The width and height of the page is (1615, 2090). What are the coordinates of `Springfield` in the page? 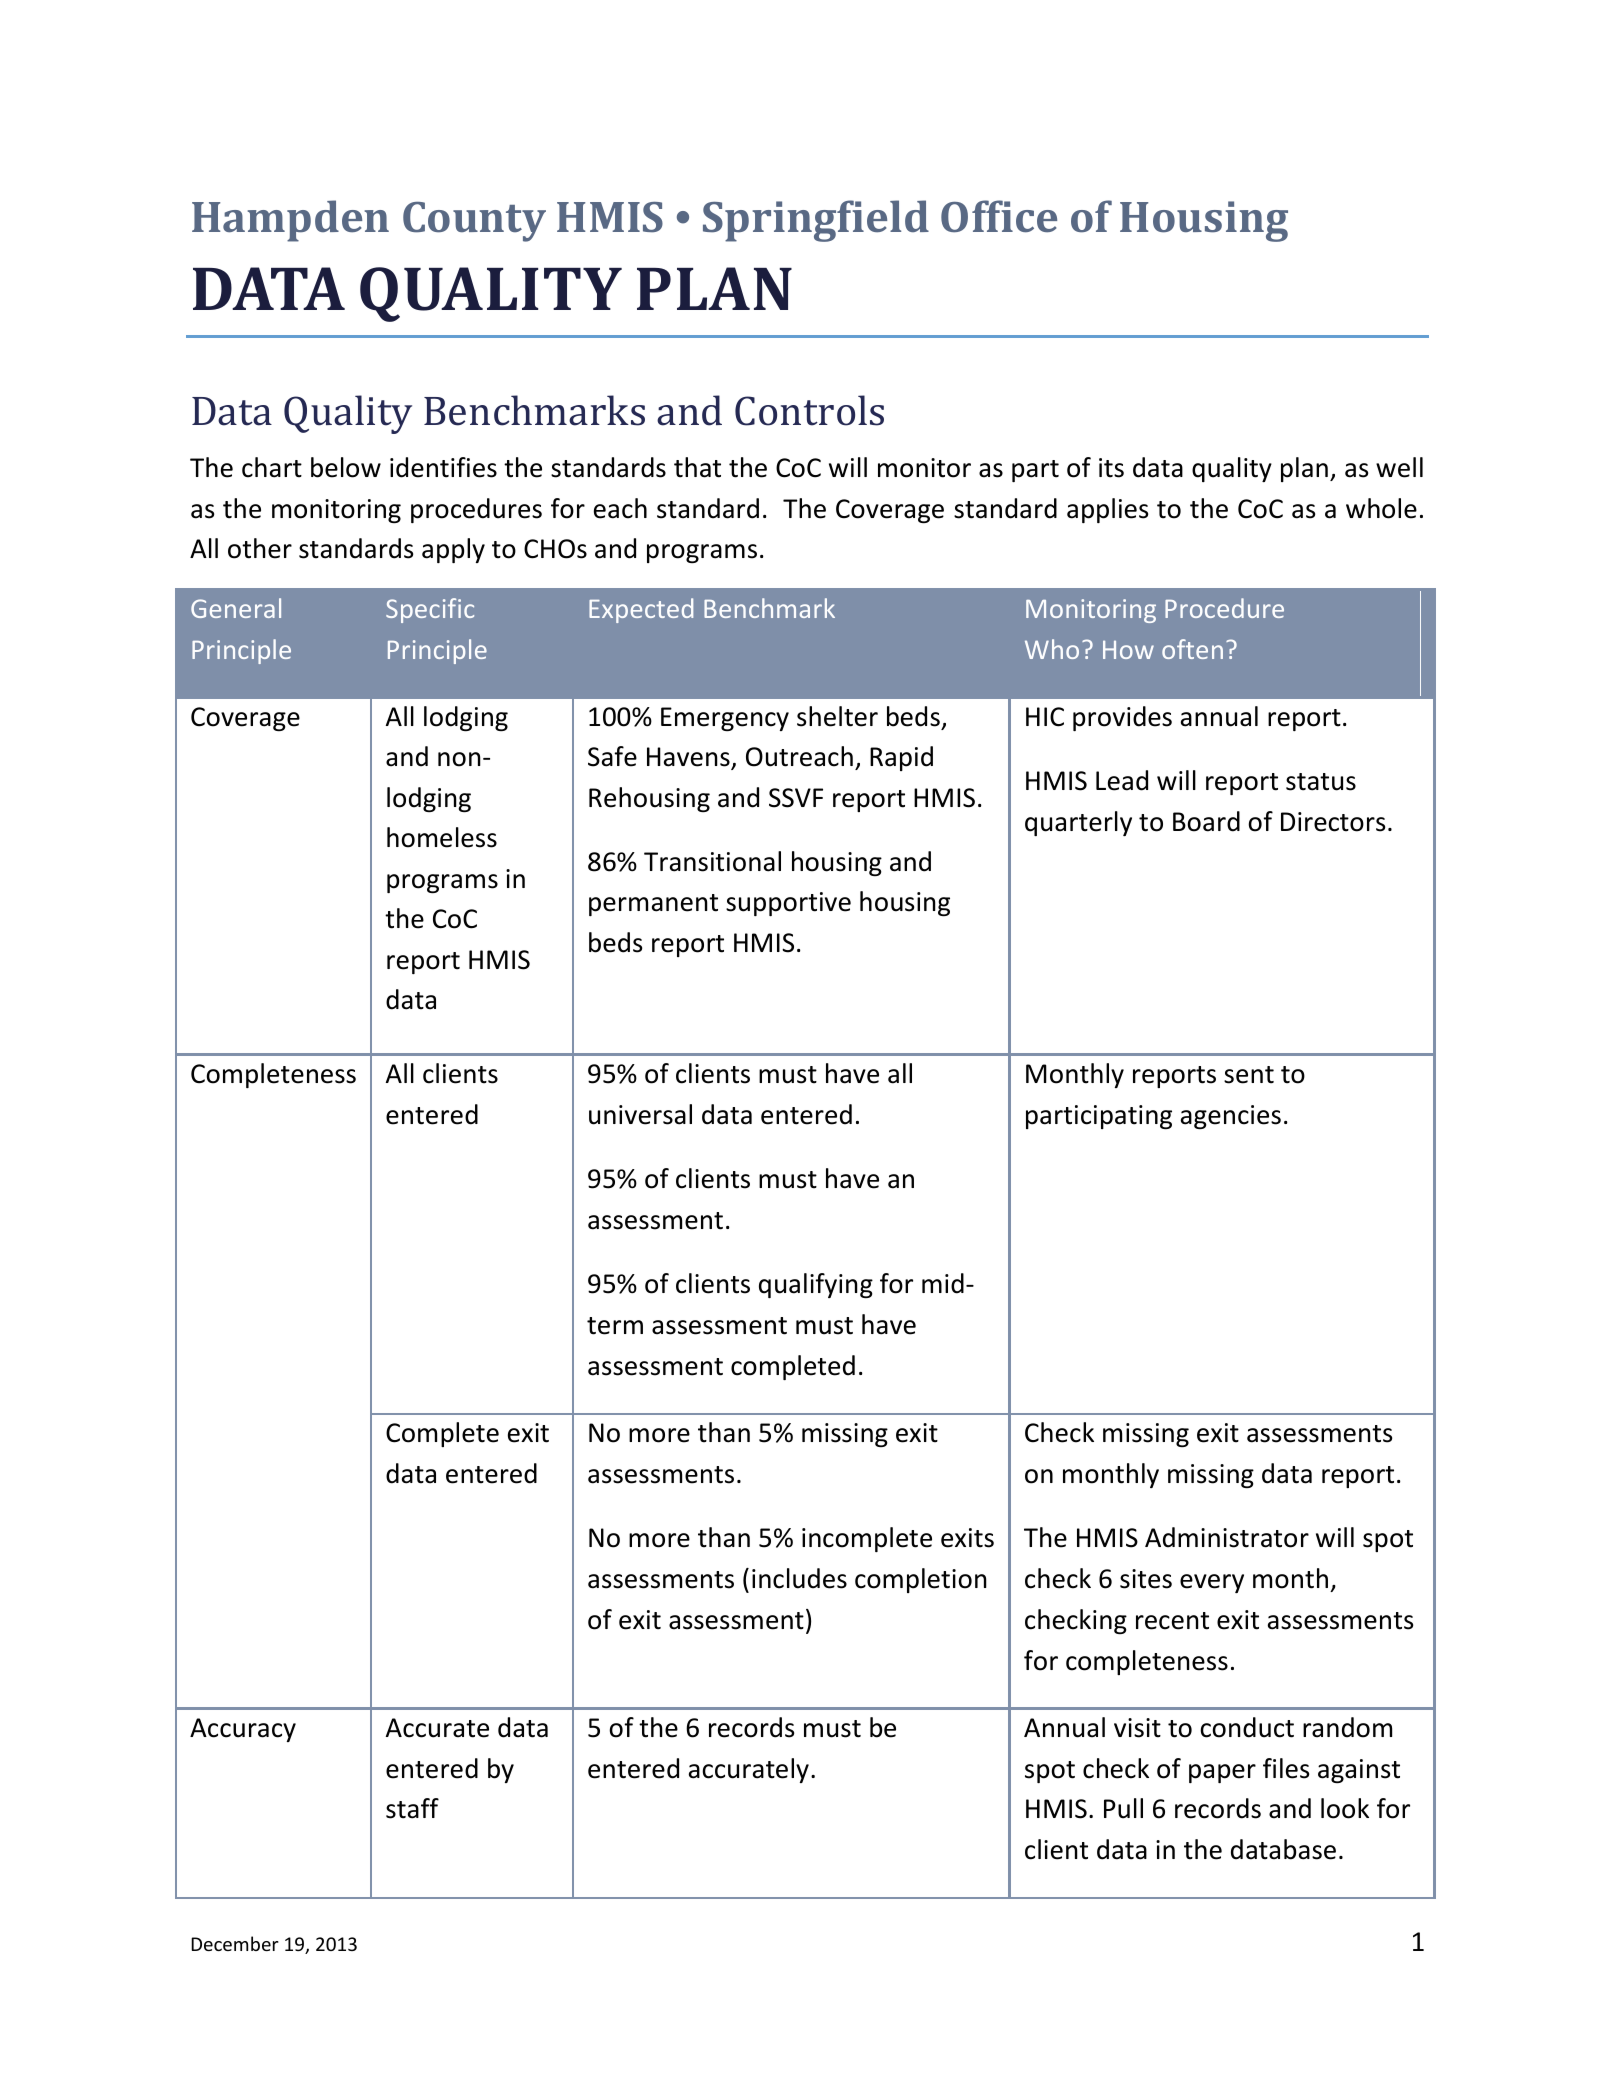 It's located at (816, 221).
